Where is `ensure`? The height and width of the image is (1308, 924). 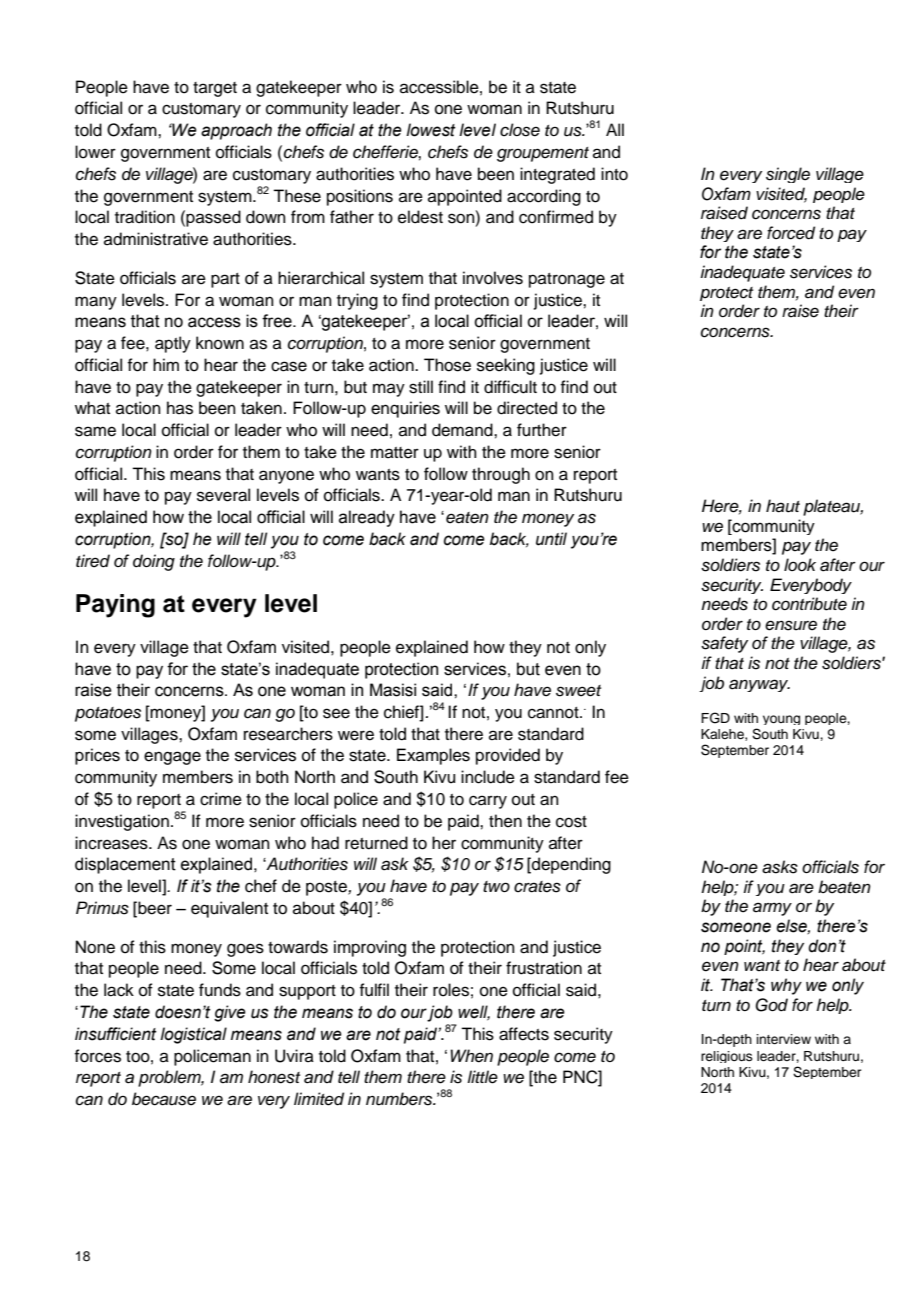
ensure is located at coordinates (791, 625).
